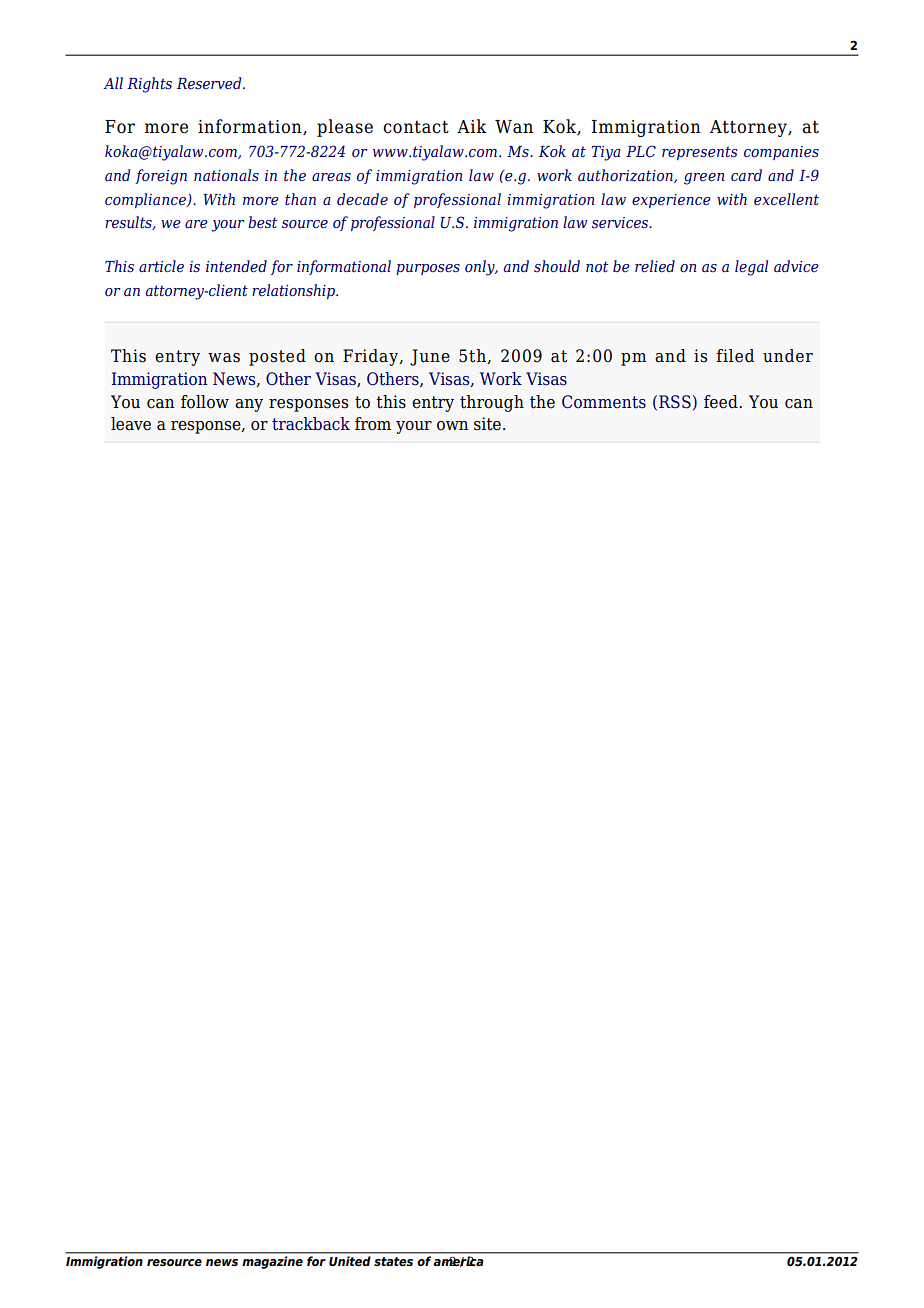 Image resolution: width=924 pixels, height=1308 pixels. Describe the element at coordinates (273, 1262) in the screenshot. I see `magazine` at that location.
